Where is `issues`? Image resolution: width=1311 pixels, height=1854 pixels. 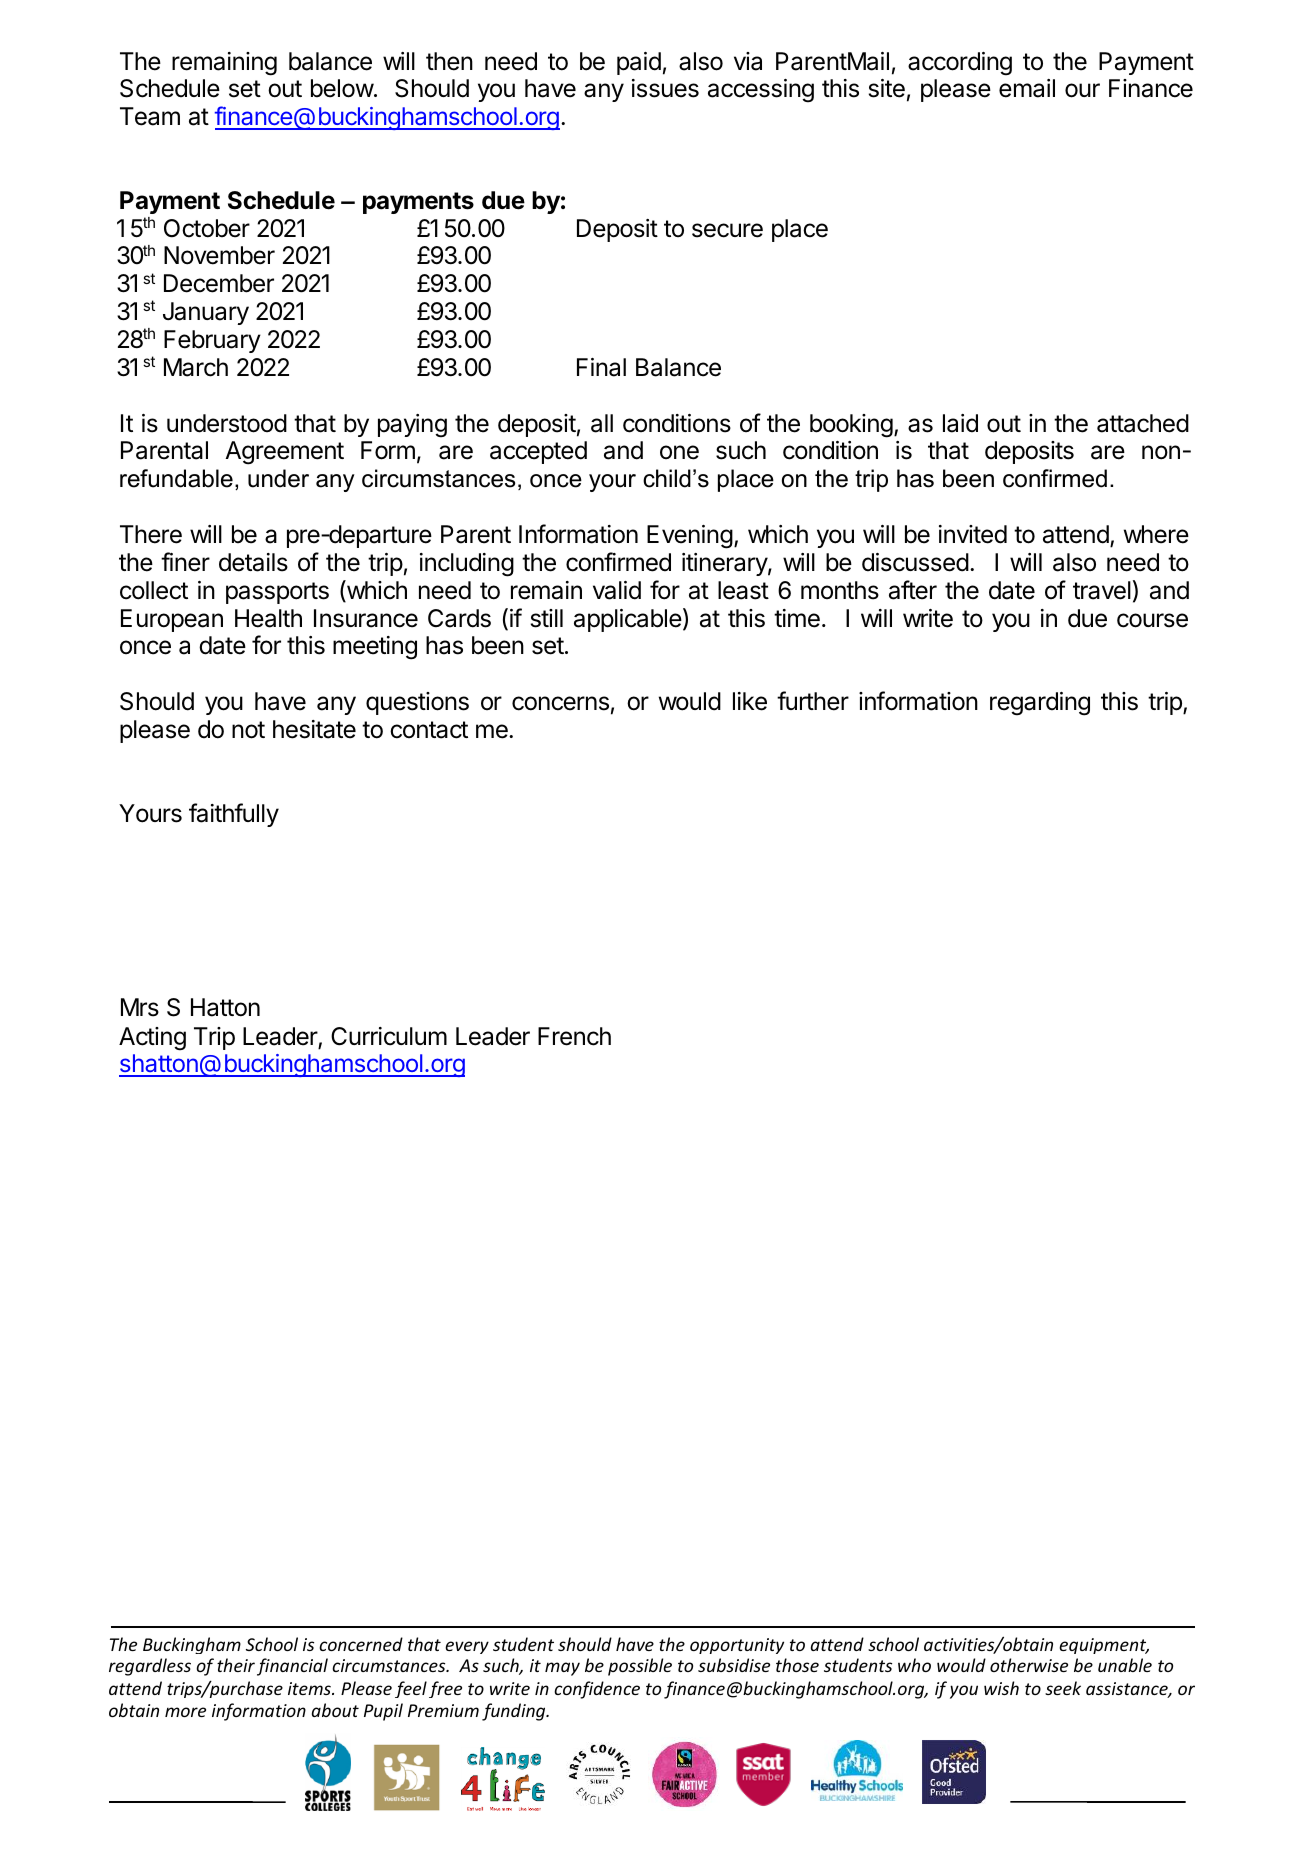
issues is located at coordinates (665, 88).
